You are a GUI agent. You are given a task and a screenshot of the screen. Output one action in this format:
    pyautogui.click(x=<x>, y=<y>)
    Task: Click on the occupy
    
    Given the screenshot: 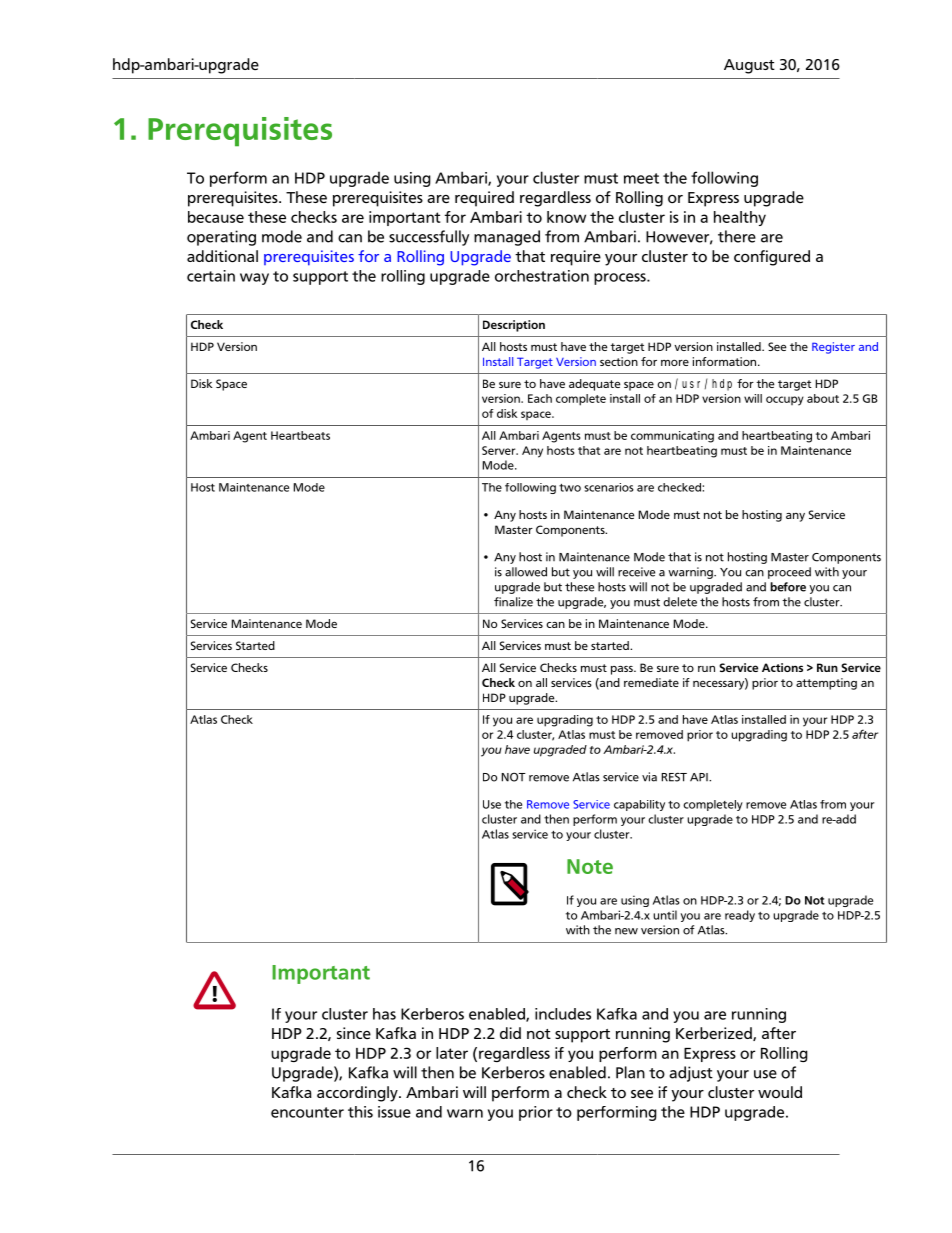 What is the action you would take?
    pyautogui.click(x=785, y=401)
